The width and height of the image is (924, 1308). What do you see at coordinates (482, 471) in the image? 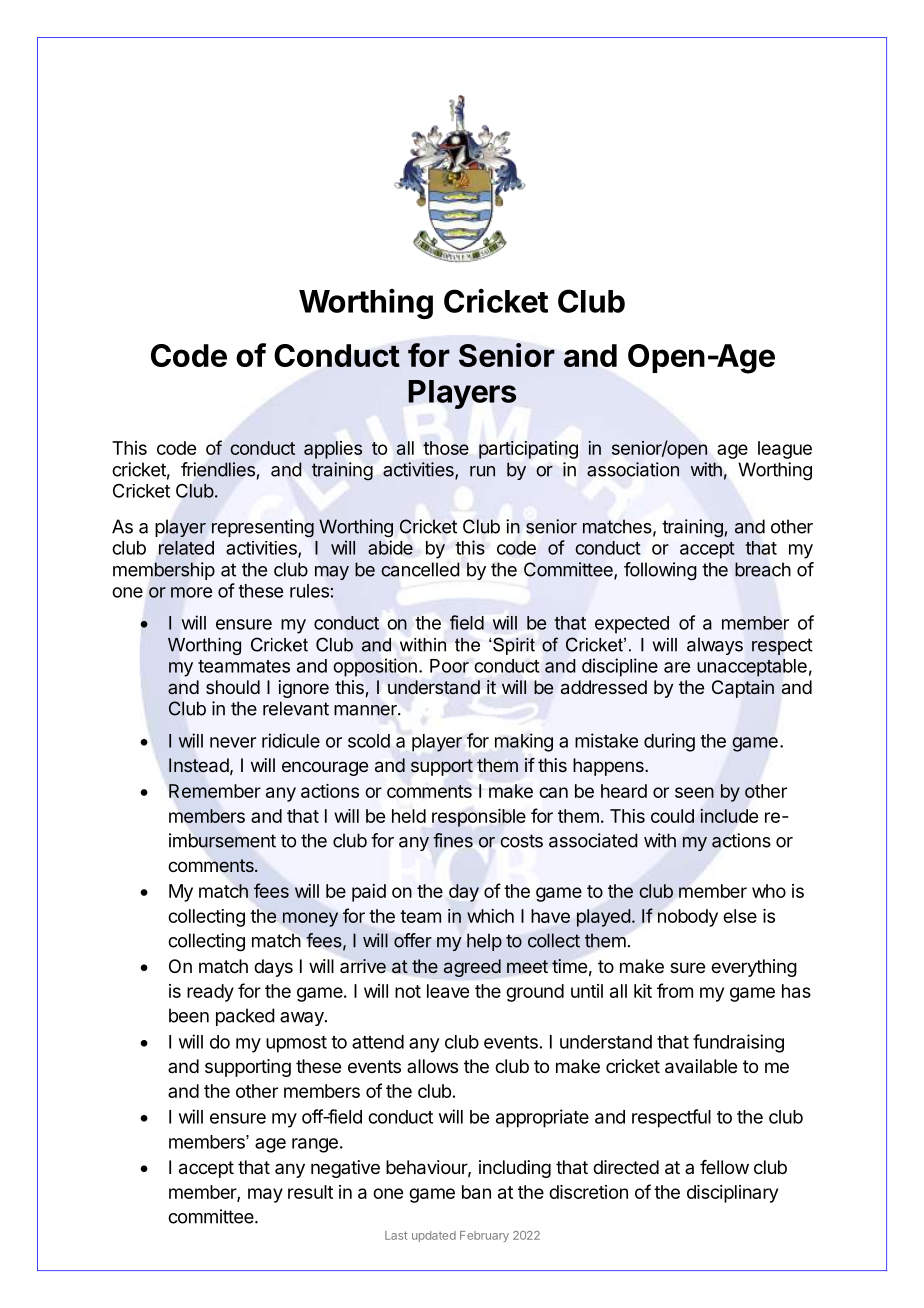
I see `run` at bounding box center [482, 471].
